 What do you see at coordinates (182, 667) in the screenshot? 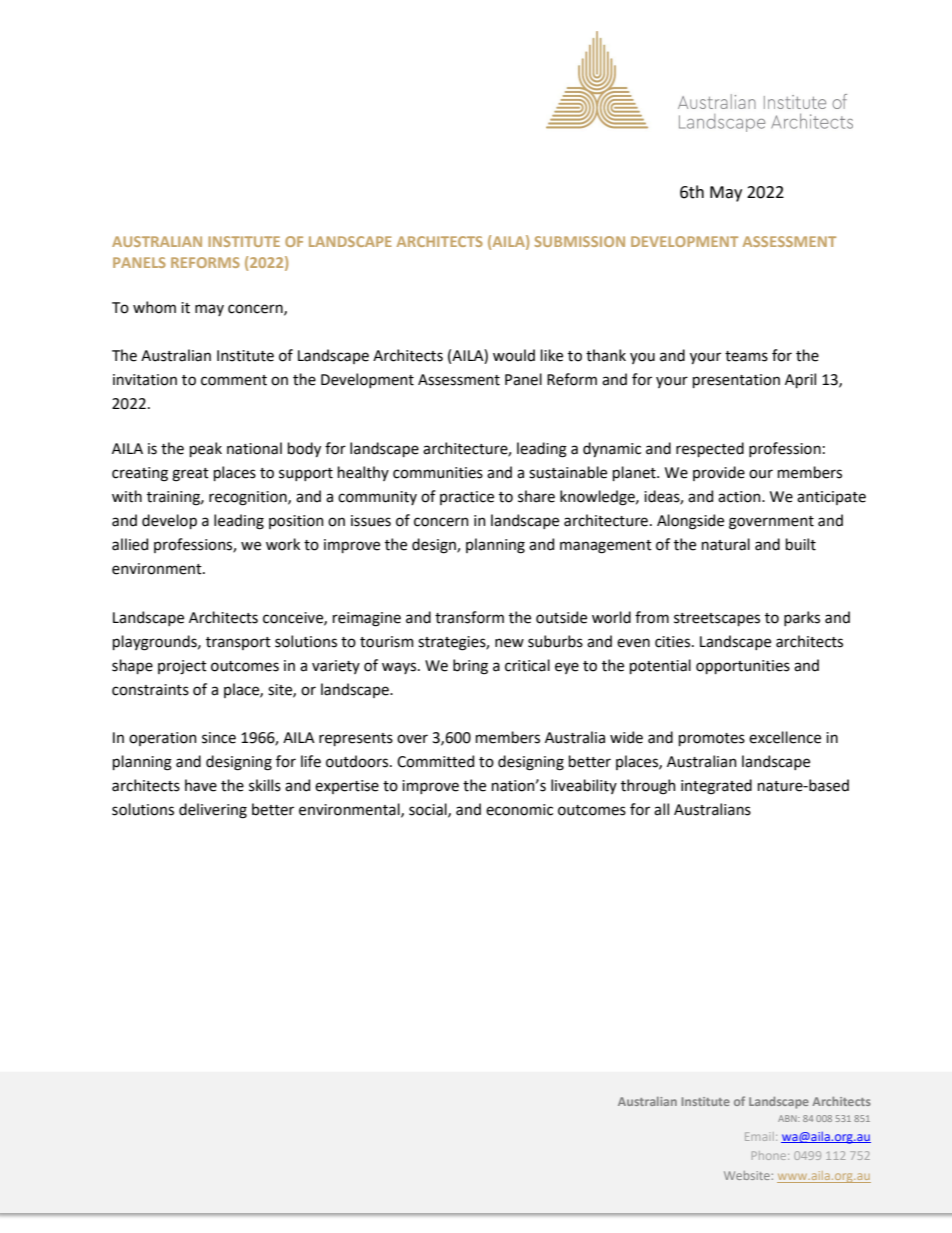
I see `project` at bounding box center [182, 667].
